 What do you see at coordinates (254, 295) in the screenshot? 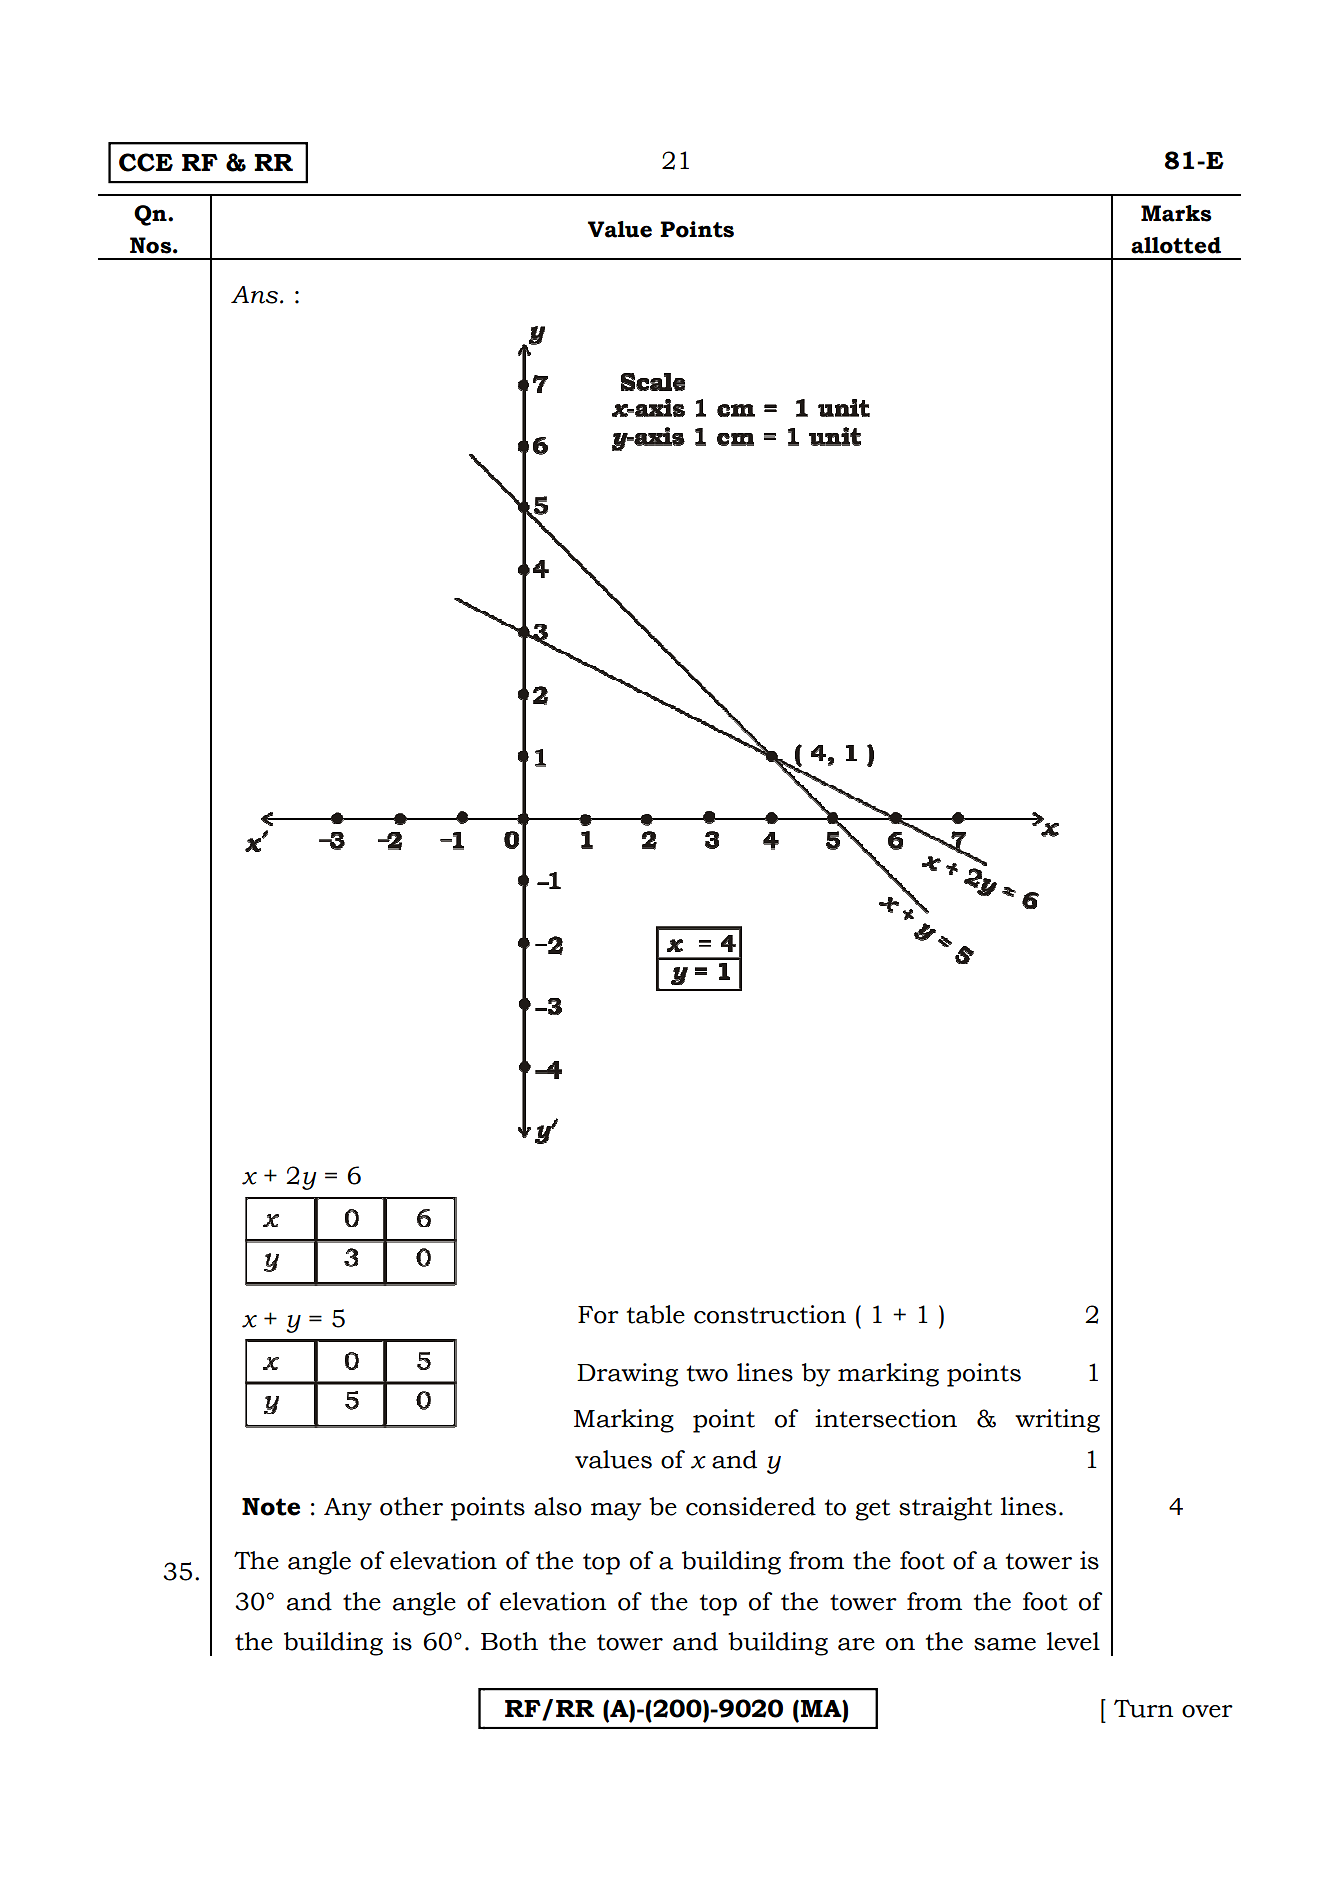
I see `Ans` at bounding box center [254, 295].
